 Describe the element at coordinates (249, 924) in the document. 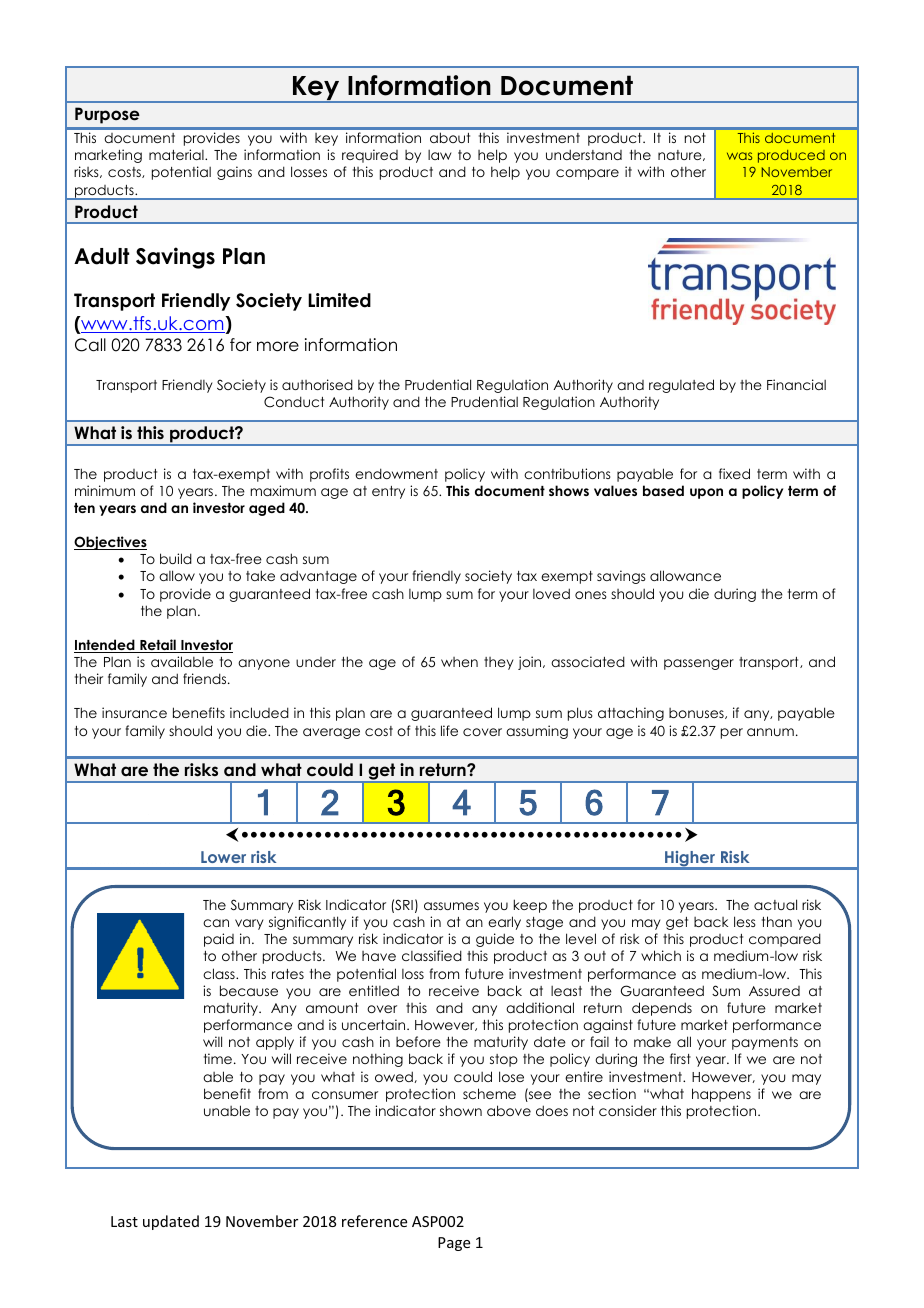

I see `vary` at that location.
